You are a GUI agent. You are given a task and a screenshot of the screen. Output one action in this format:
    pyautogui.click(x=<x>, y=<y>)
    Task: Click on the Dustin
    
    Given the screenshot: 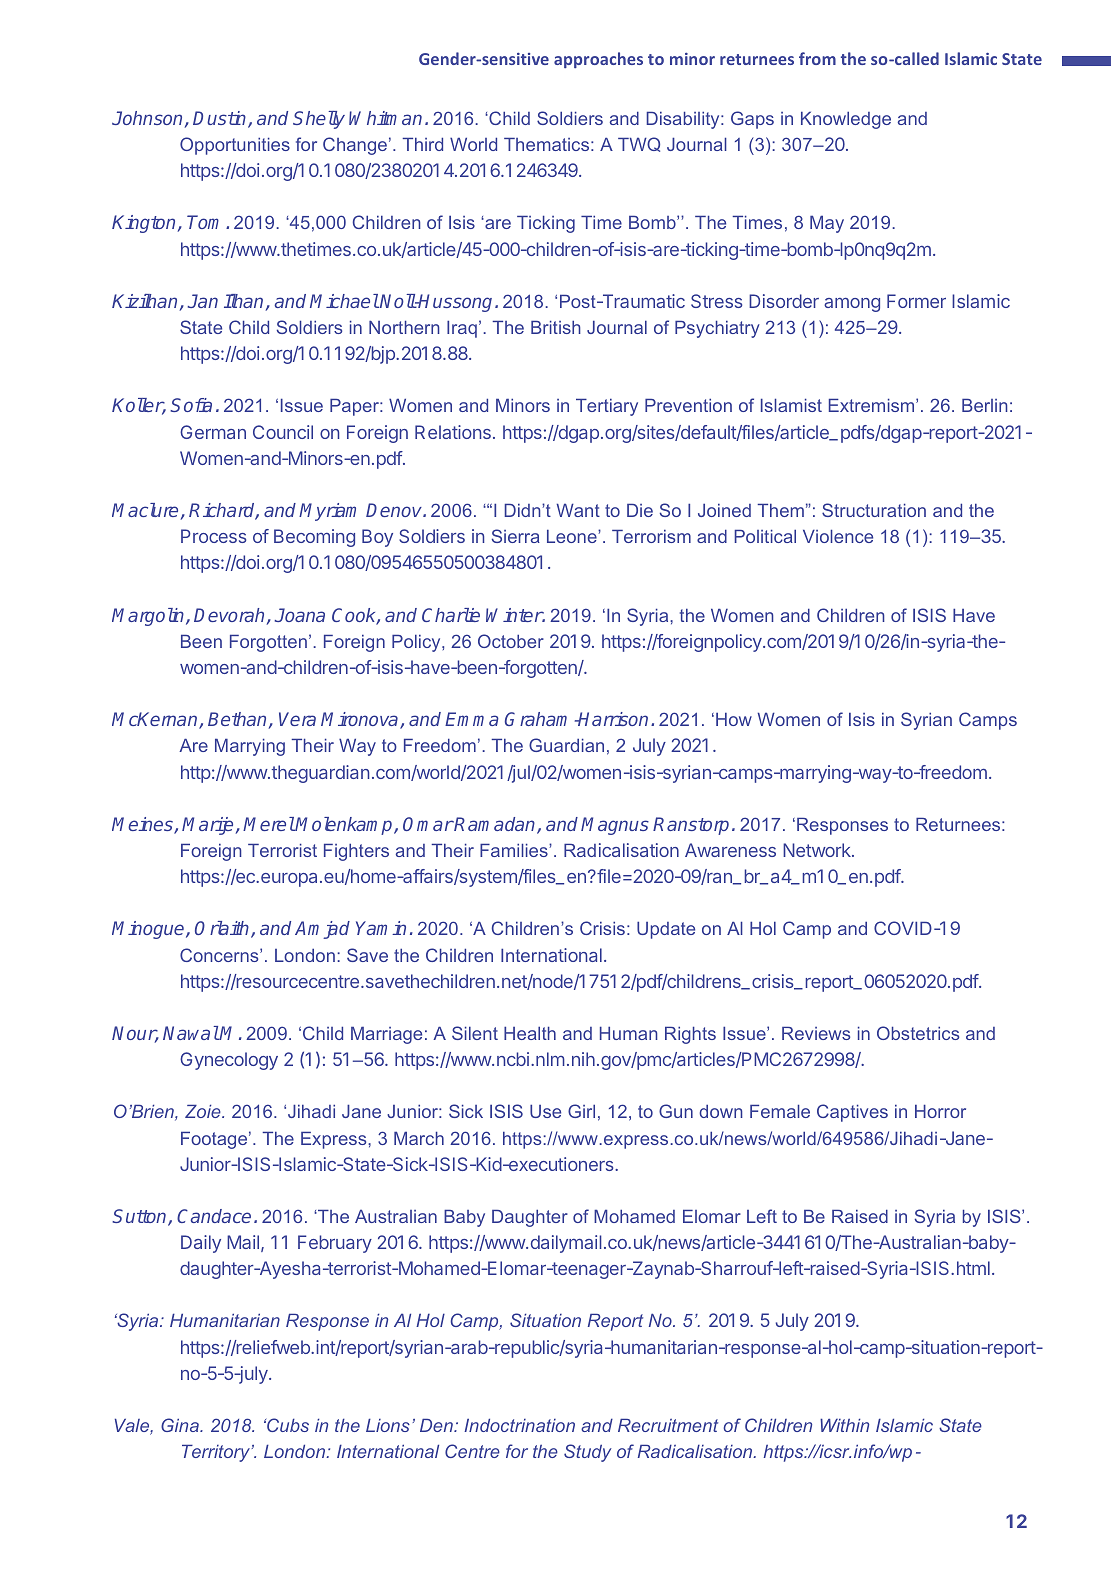 What is the action you would take?
    pyautogui.click(x=221, y=119)
